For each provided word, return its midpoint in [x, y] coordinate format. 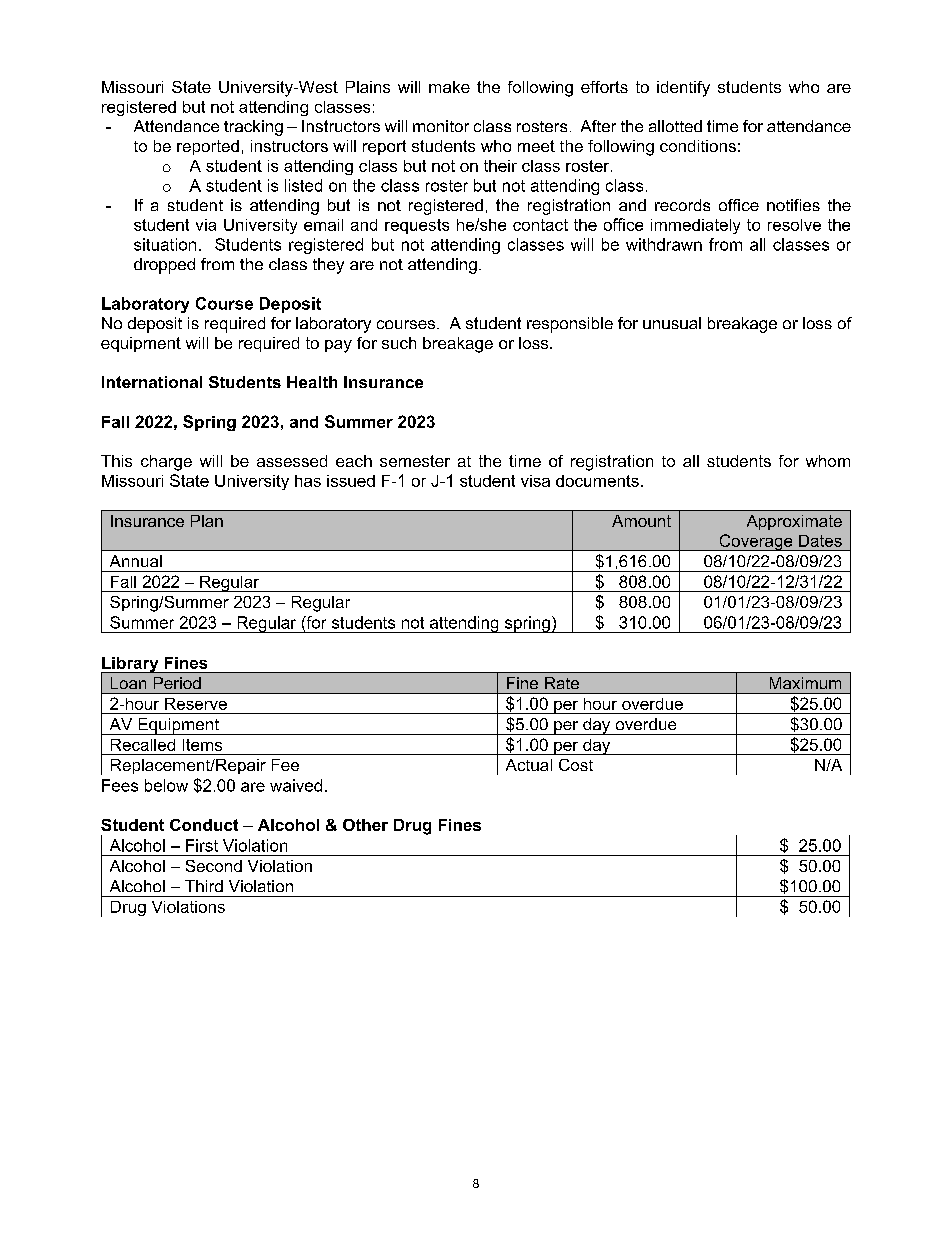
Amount [641, 521]
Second [214, 866]
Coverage [756, 542]
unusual [672, 323]
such [399, 343]
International [152, 382]
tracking [253, 128]
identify [683, 89]
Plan [207, 521]
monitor [441, 126]
